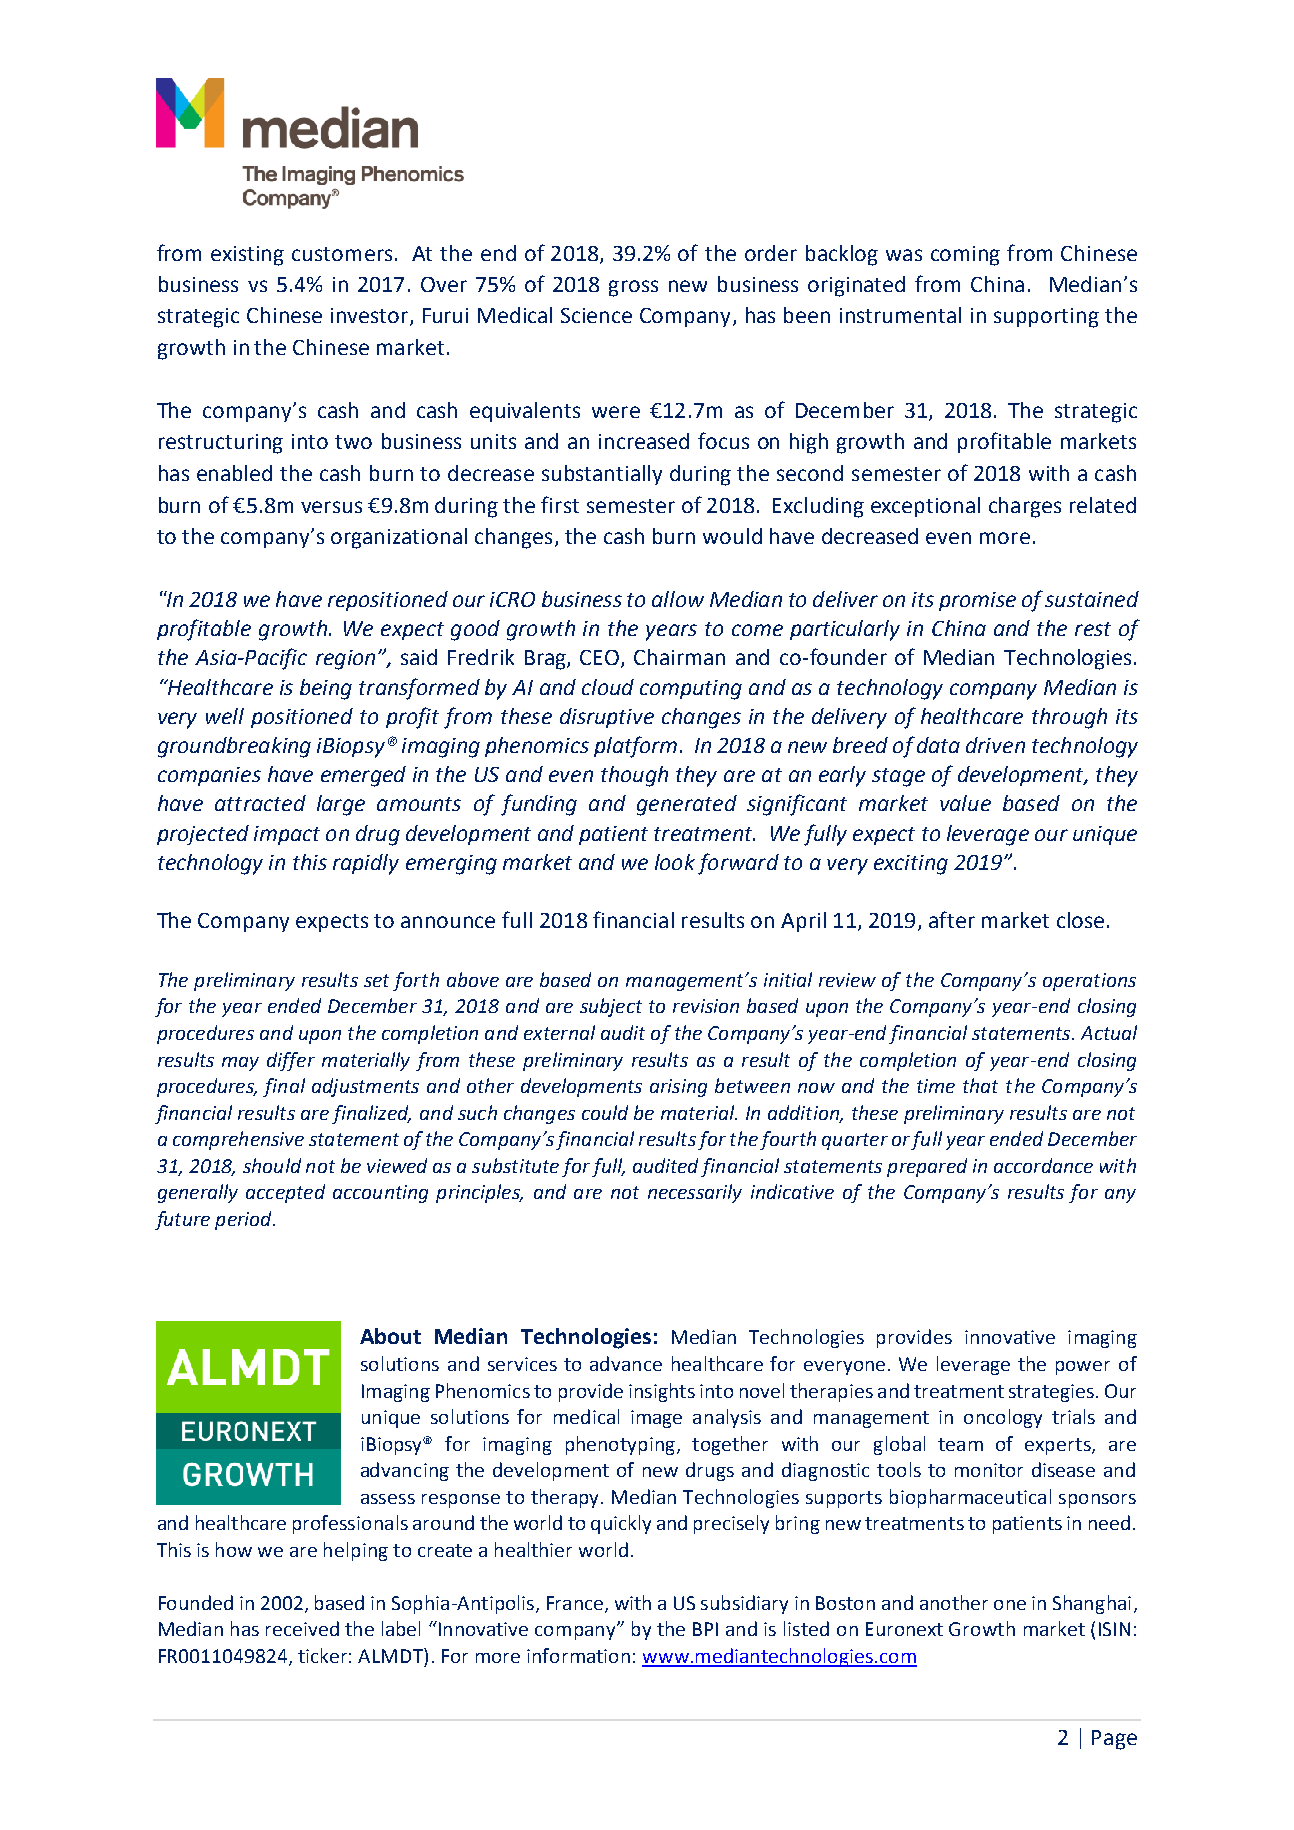  Describe the element at coordinates (633, 288) in the page. I see `gross` at that location.
